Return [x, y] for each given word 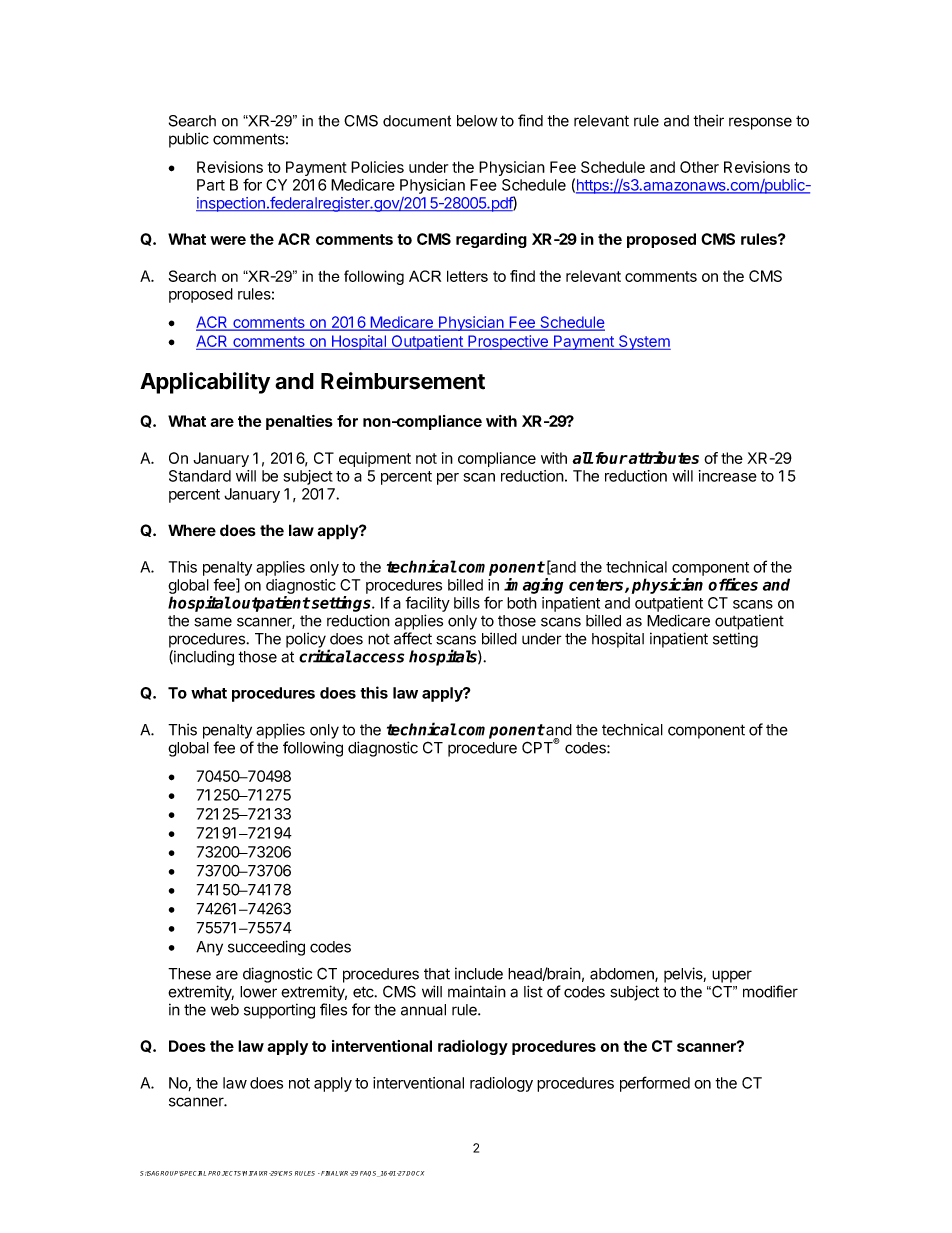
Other [699, 167]
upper [732, 976]
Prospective [508, 342]
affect [413, 638]
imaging [533, 586]
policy [306, 641]
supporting [279, 1011]
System [644, 342]
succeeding [266, 948]
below [477, 121]
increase [728, 476]
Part [211, 185]
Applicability [205, 383]
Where [192, 530]
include [479, 973]
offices [733, 584]
